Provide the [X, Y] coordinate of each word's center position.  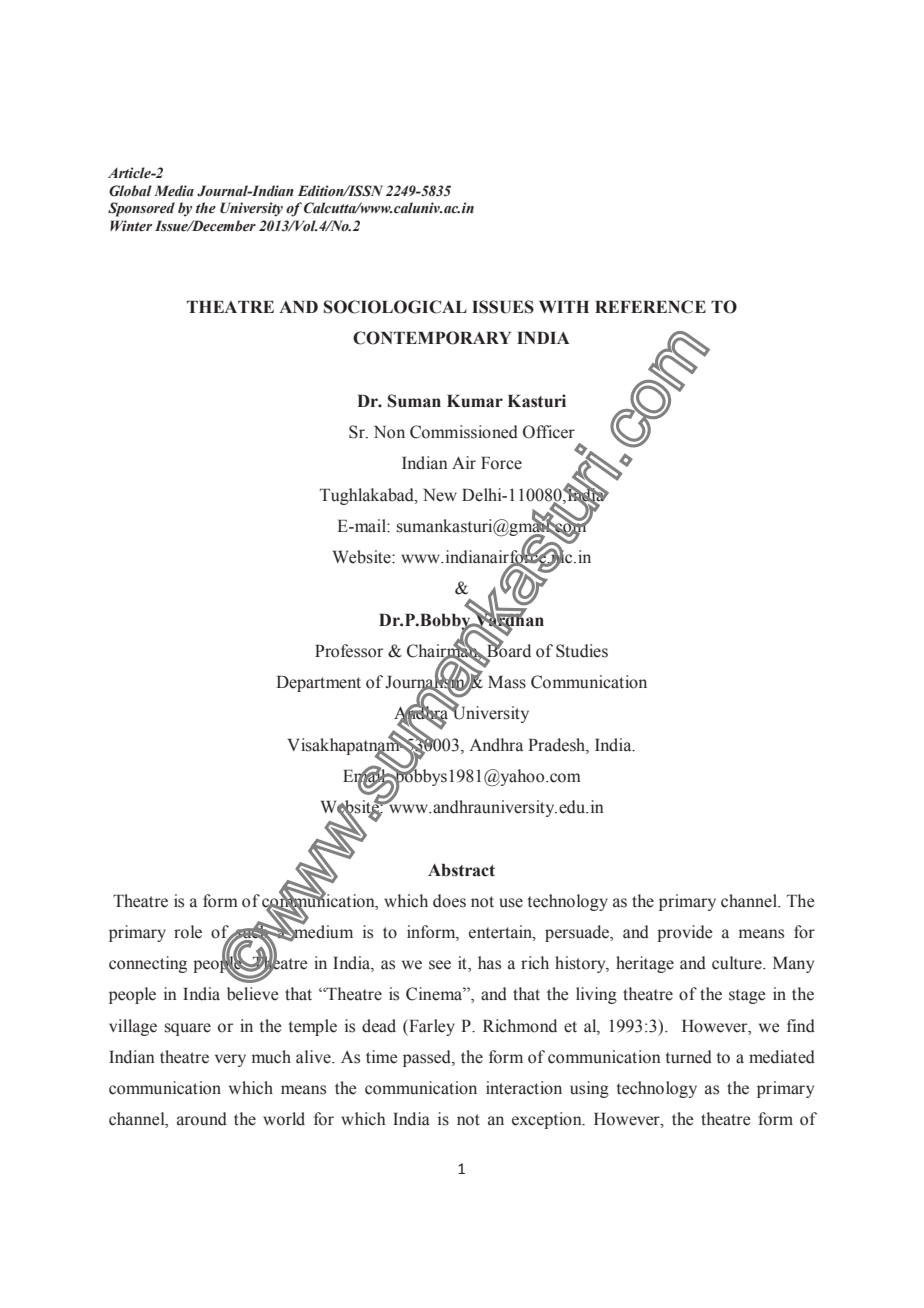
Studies [582, 651]
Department [318, 684]
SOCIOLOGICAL [395, 307]
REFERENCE [650, 307]
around [202, 1119]
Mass [507, 682]
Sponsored [141, 209]
